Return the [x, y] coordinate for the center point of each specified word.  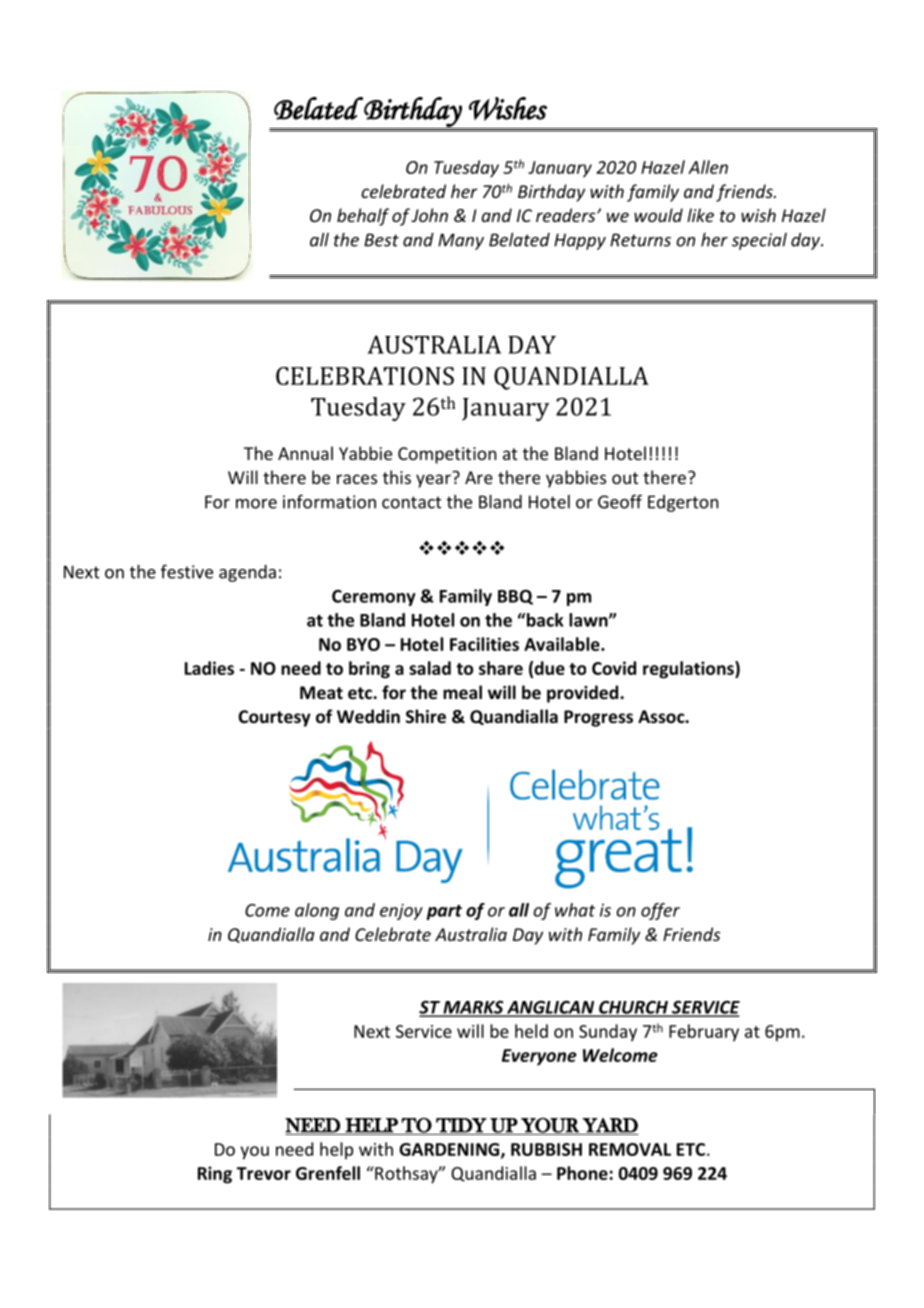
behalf [363, 217]
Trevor [264, 1173]
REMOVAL [630, 1149]
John [429, 215]
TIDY [461, 1125]
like [700, 215]
